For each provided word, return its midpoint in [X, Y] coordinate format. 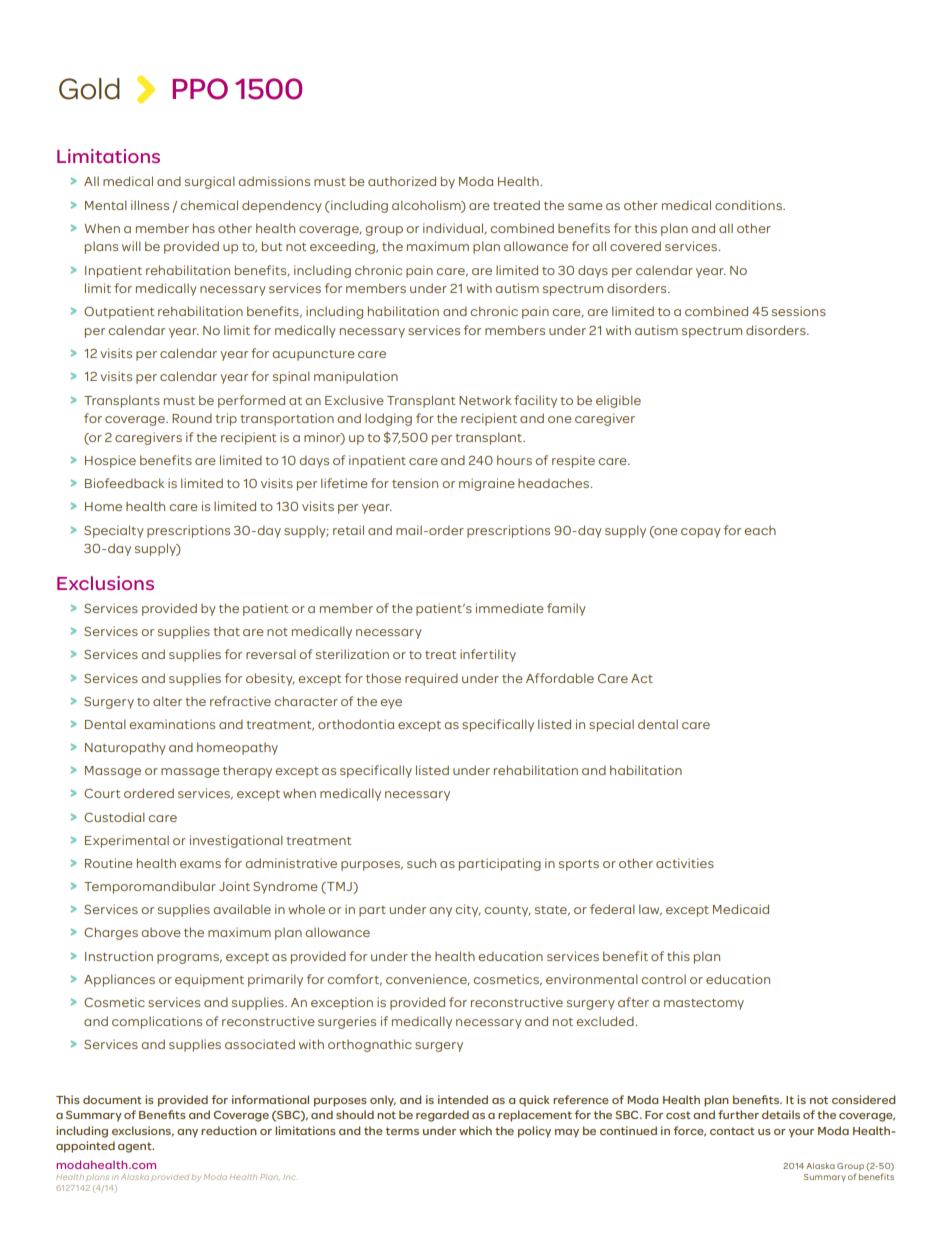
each [760, 530]
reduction [229, 1130]
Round [192, 418]
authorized [402, 181]
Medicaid [741, 909]
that [226, 631]
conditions [749, 205]
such [421, 863]
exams [200, 864]
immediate [510, 608]
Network [485, 400]
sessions [799, 311]
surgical [210, 182]
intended [463, 1099]
